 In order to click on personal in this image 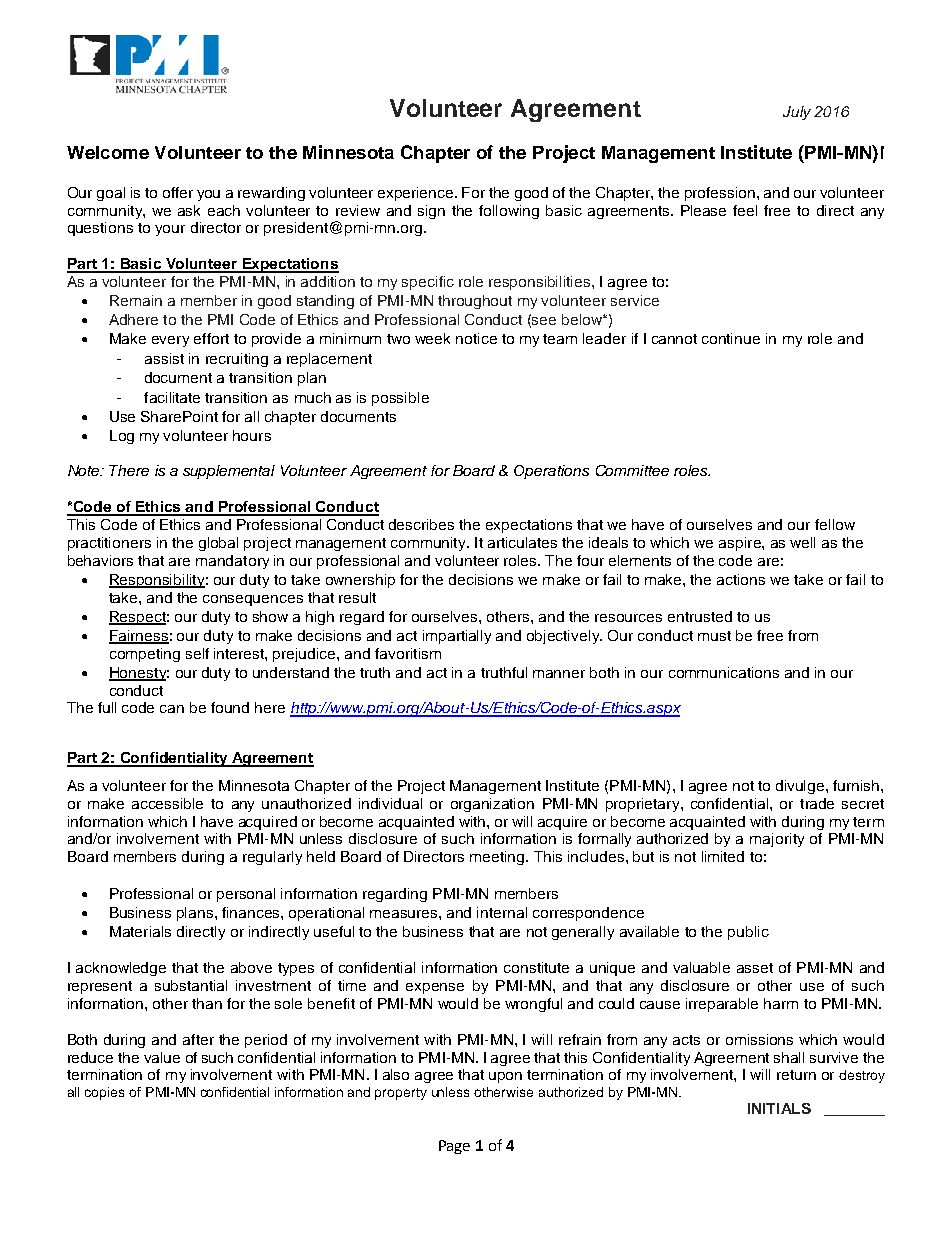, I will do `click(246, 895)`.
